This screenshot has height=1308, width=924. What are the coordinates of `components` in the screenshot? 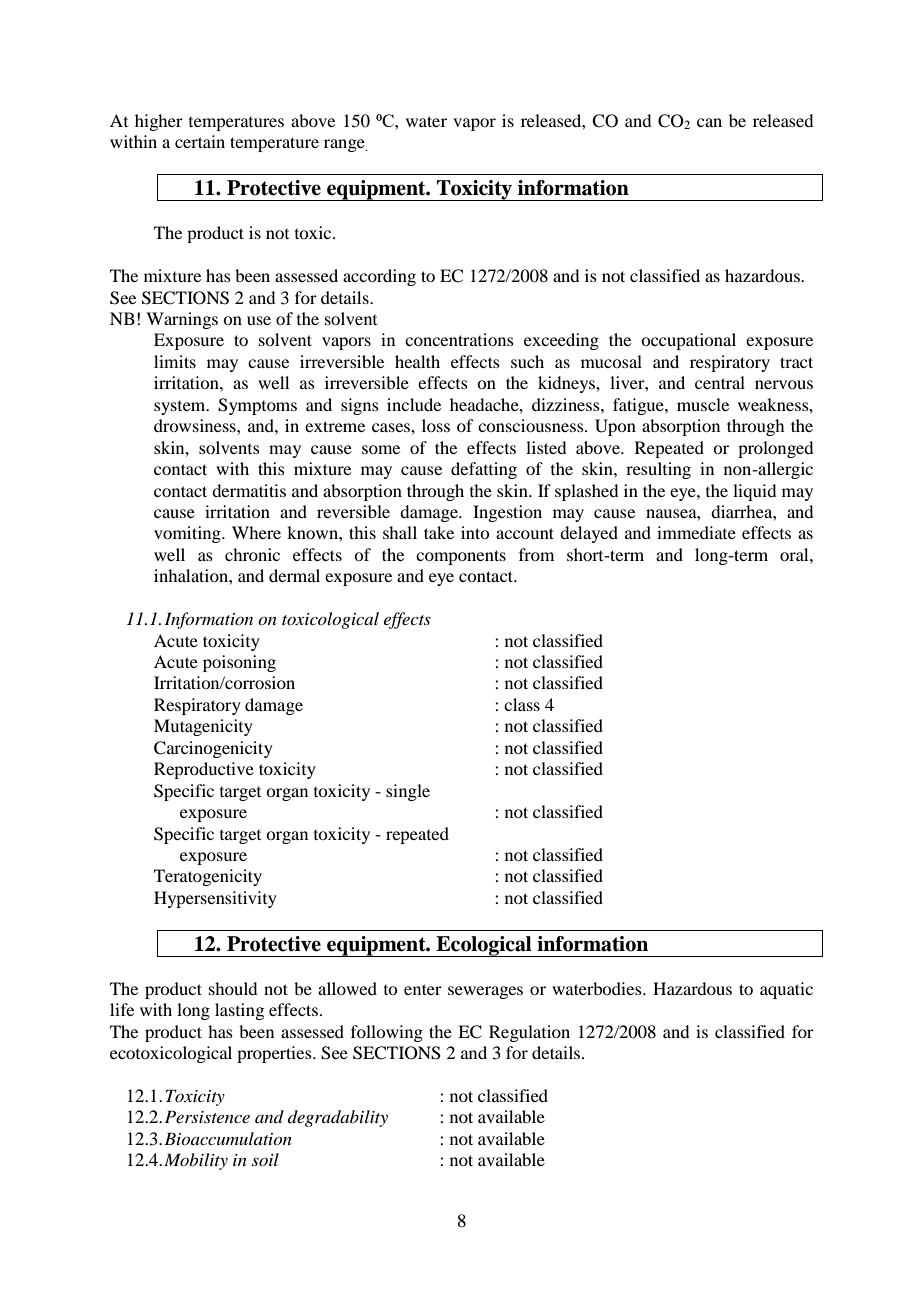 It's located at (461, 557).
